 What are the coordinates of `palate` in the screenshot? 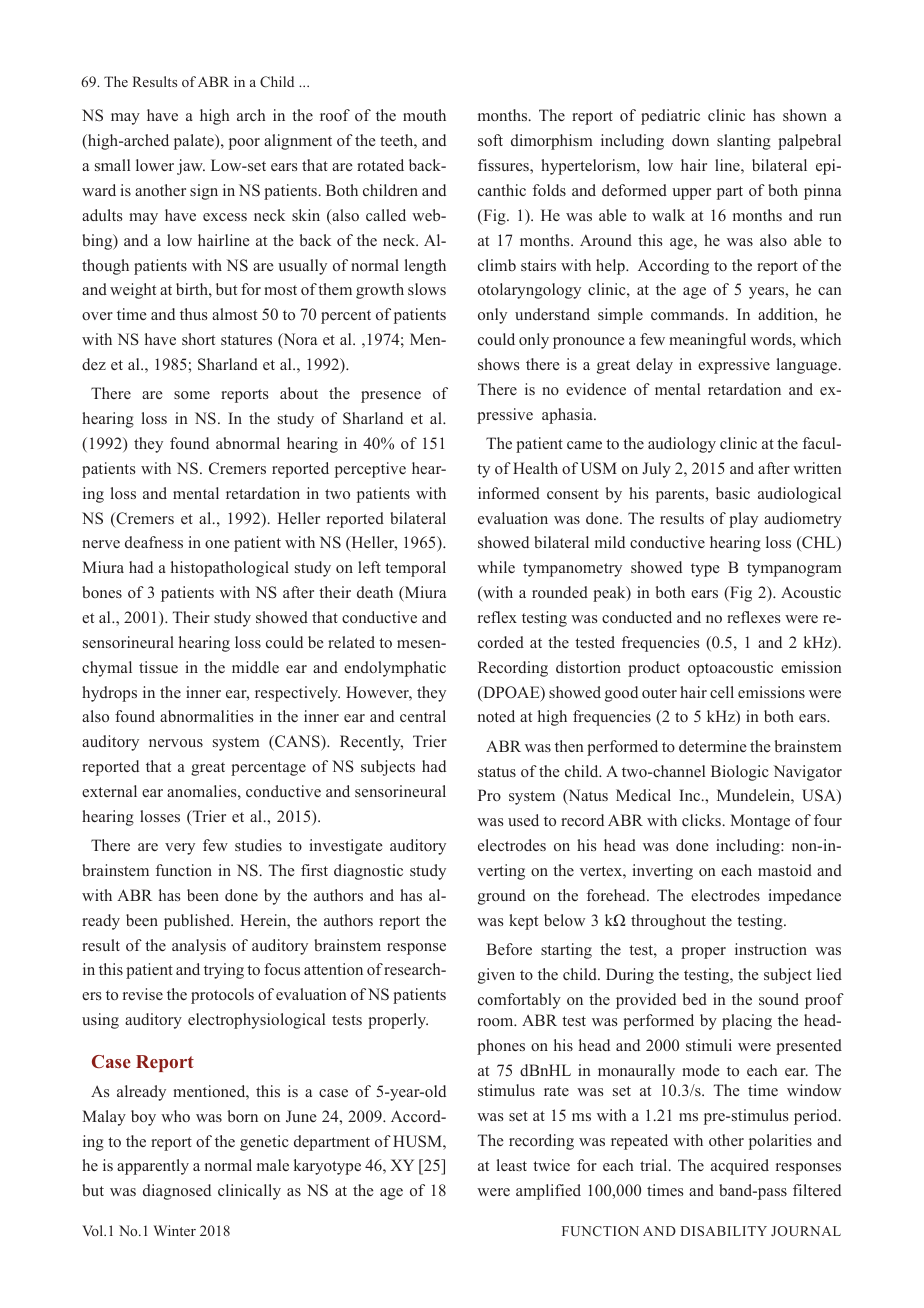 It's located at (195, 142).
